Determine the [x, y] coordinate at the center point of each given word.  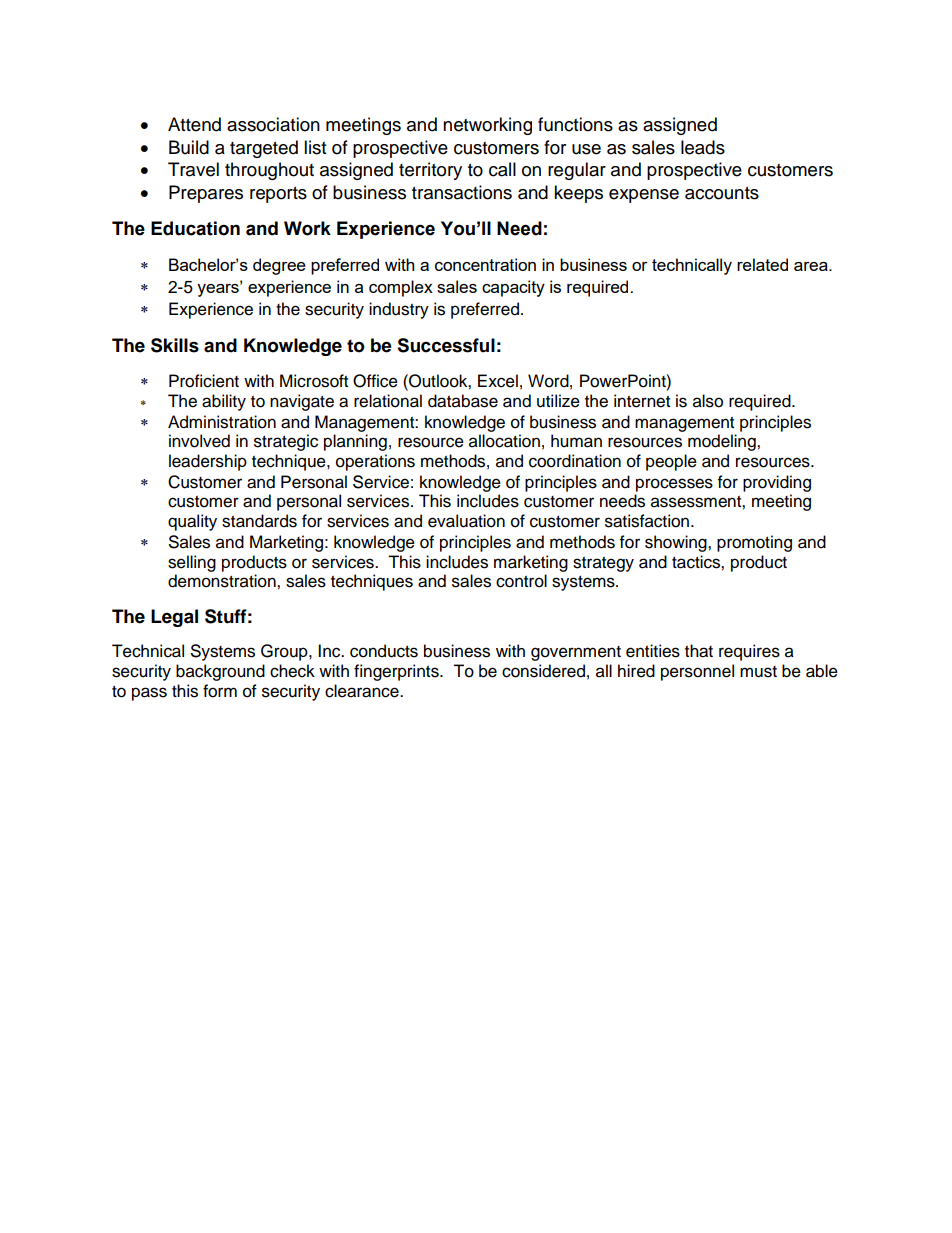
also [708, 401]
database [463, 401]
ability [224, 402]
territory [430, 171]
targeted [264, 149]
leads [703, 147]
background [220, 672]
